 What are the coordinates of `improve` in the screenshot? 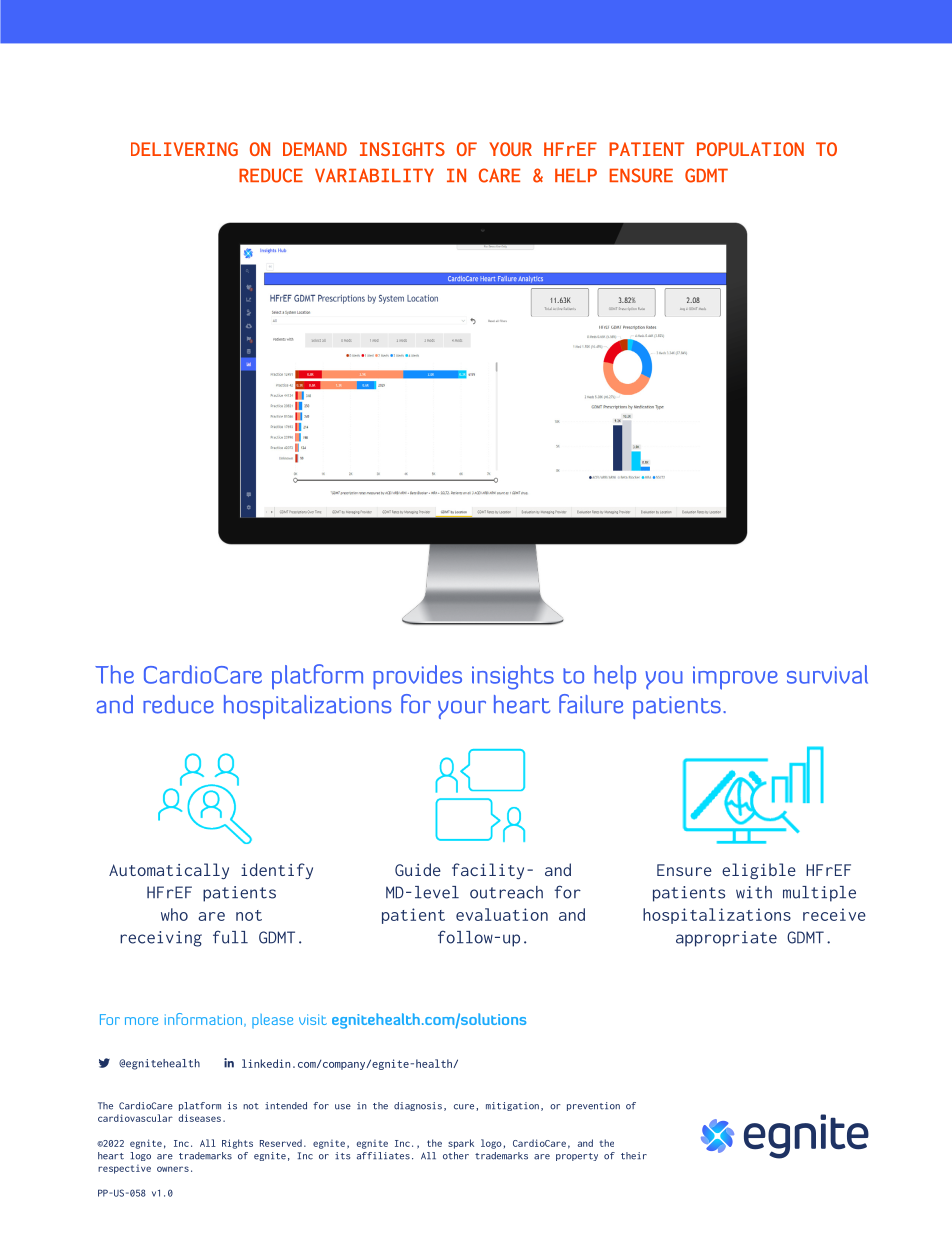 It's located at (735, 678).
